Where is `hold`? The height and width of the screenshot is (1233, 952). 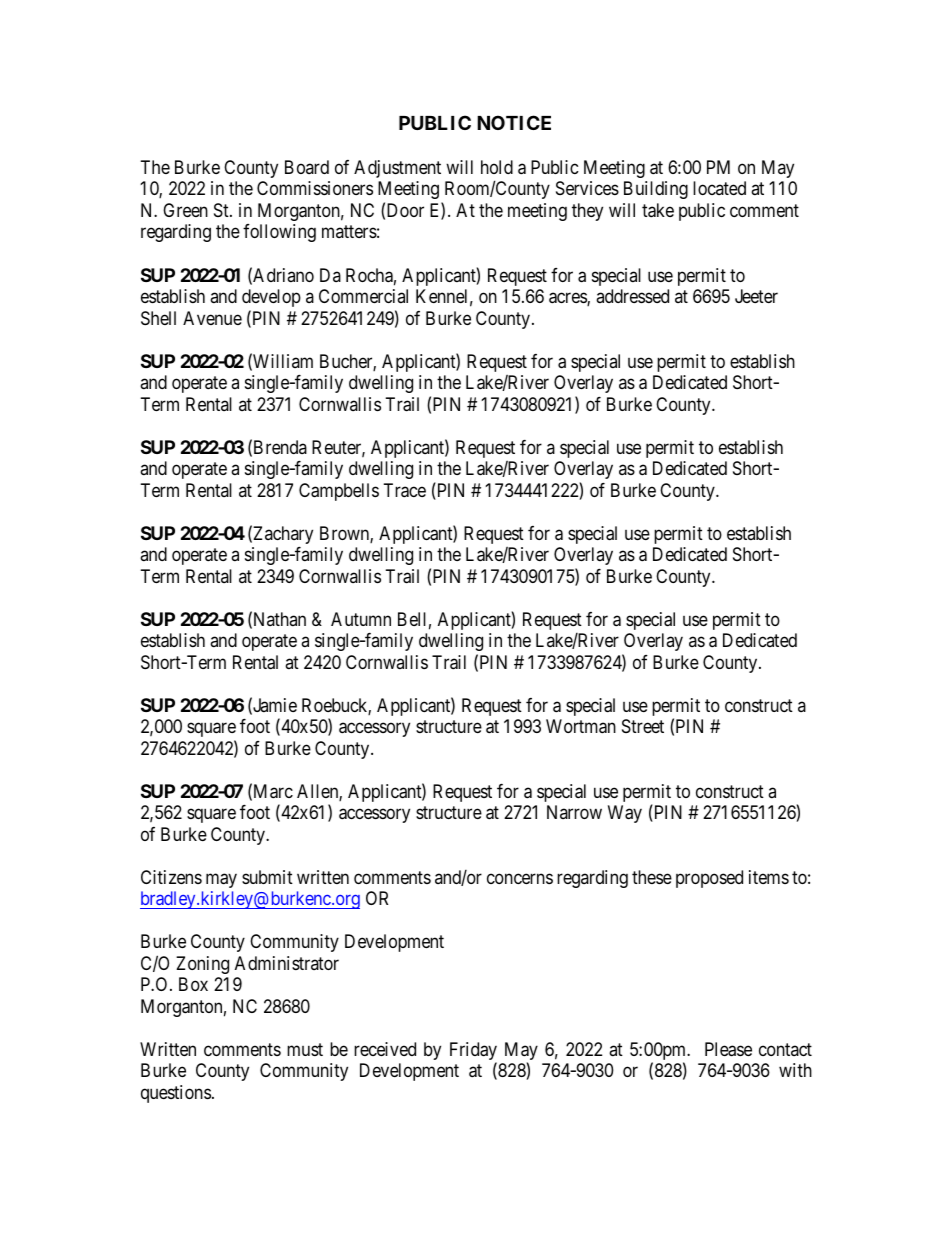
hold is located at coordinates (497, 167).
